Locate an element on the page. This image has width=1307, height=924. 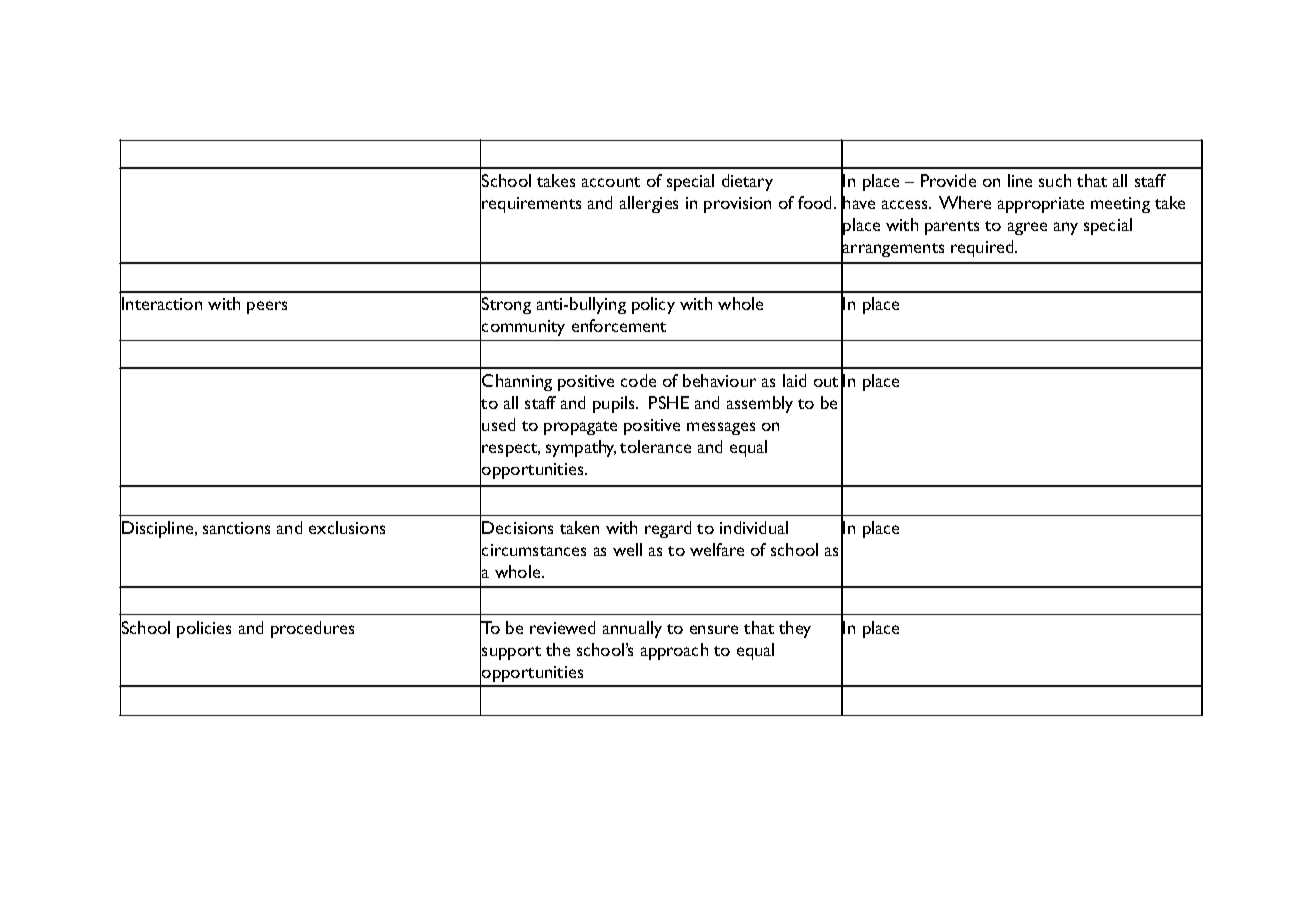
appropriate is located at coordinates (1041, 205).
